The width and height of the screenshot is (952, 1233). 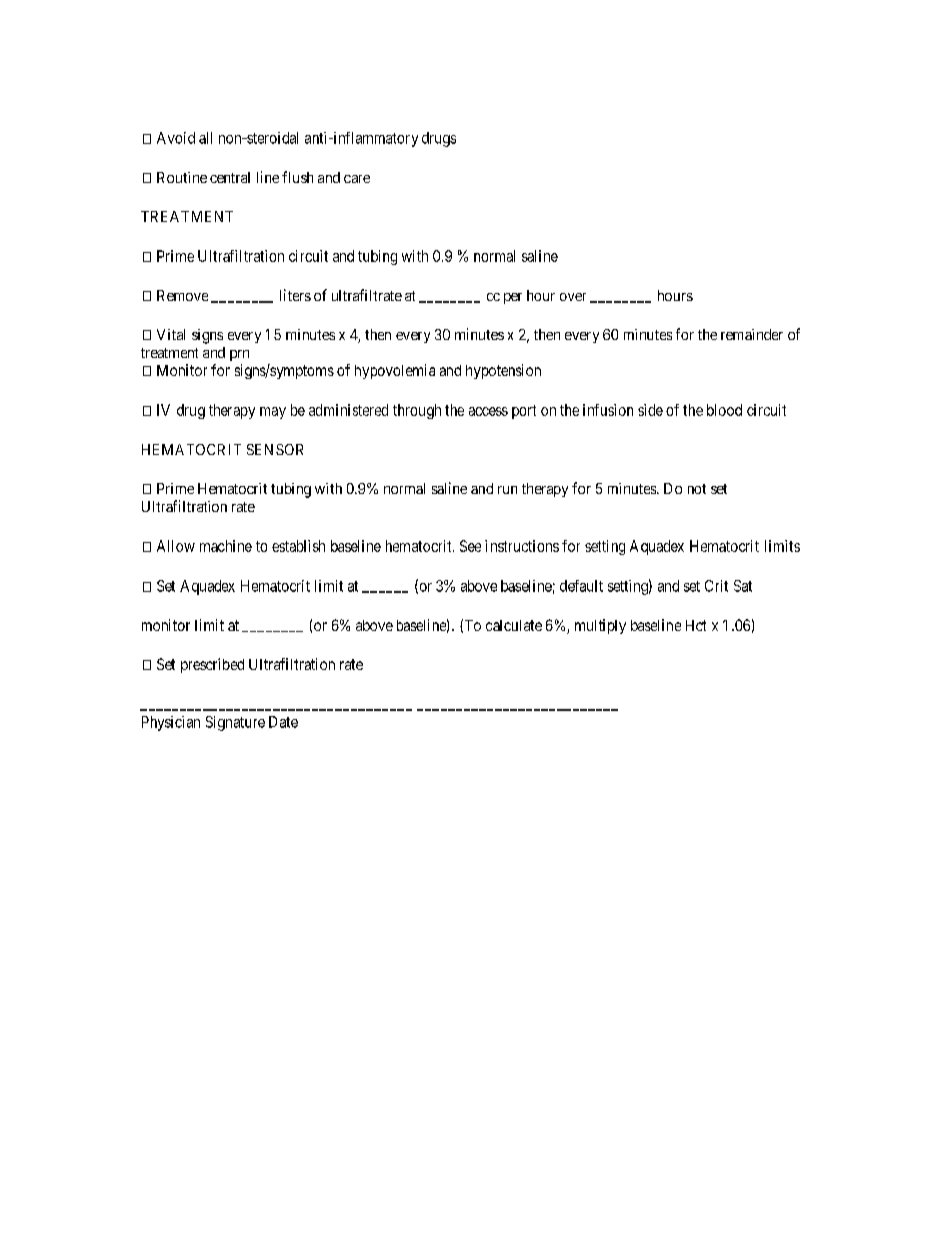 I want to click on over, so click(x=573, y=297).
